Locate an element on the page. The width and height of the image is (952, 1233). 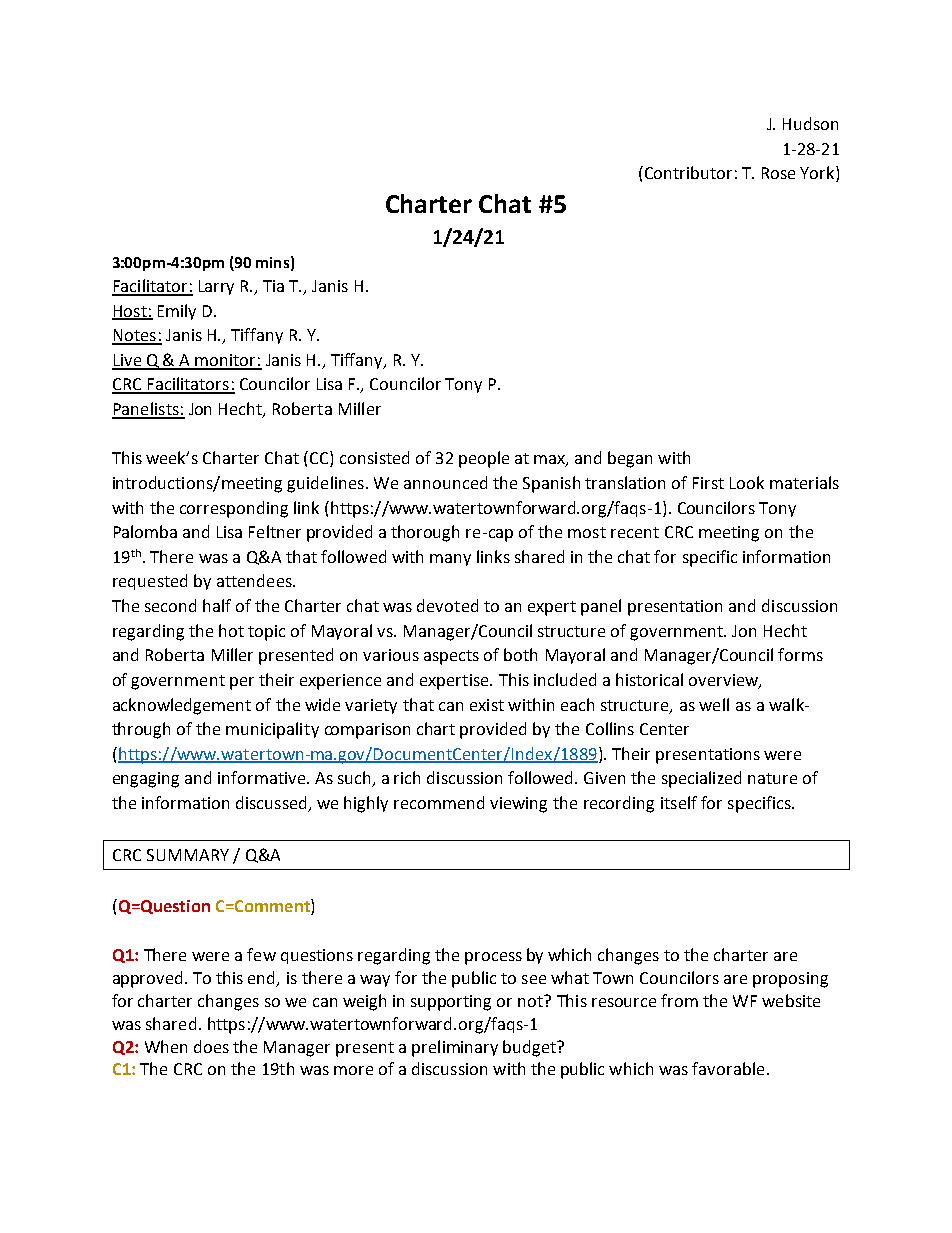
does is located at coordinates (211, 1046).
